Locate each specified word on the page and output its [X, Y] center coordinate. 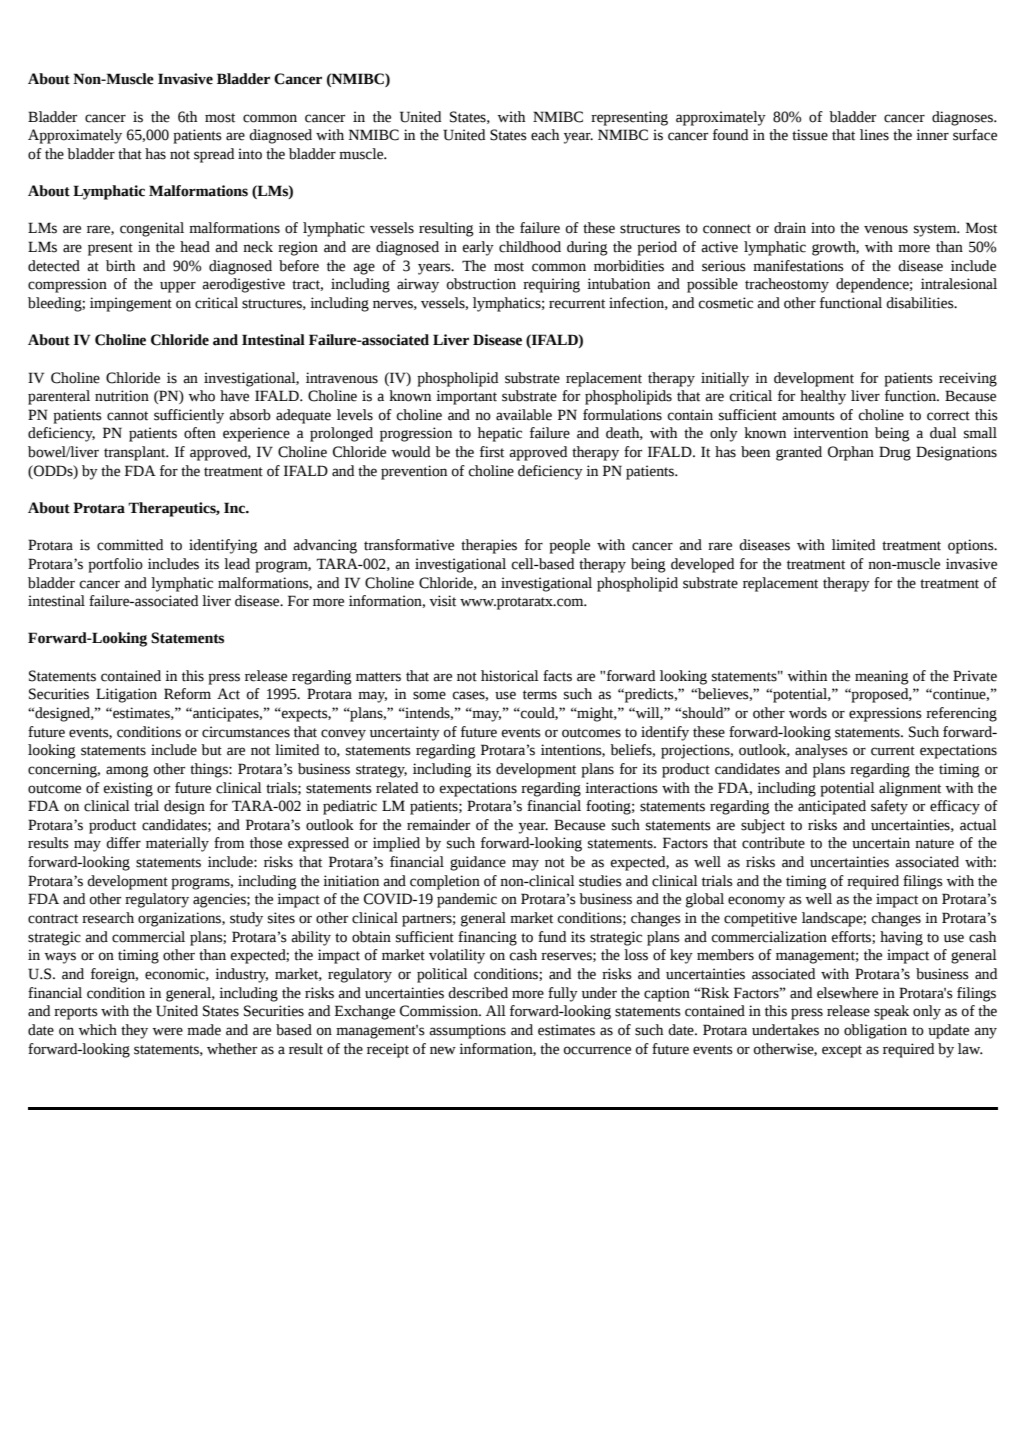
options [972, 546]
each [545, 135]
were [167, 1031]
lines [874, 135]
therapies [489, 546]
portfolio [115, 565]
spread [214, 155]
